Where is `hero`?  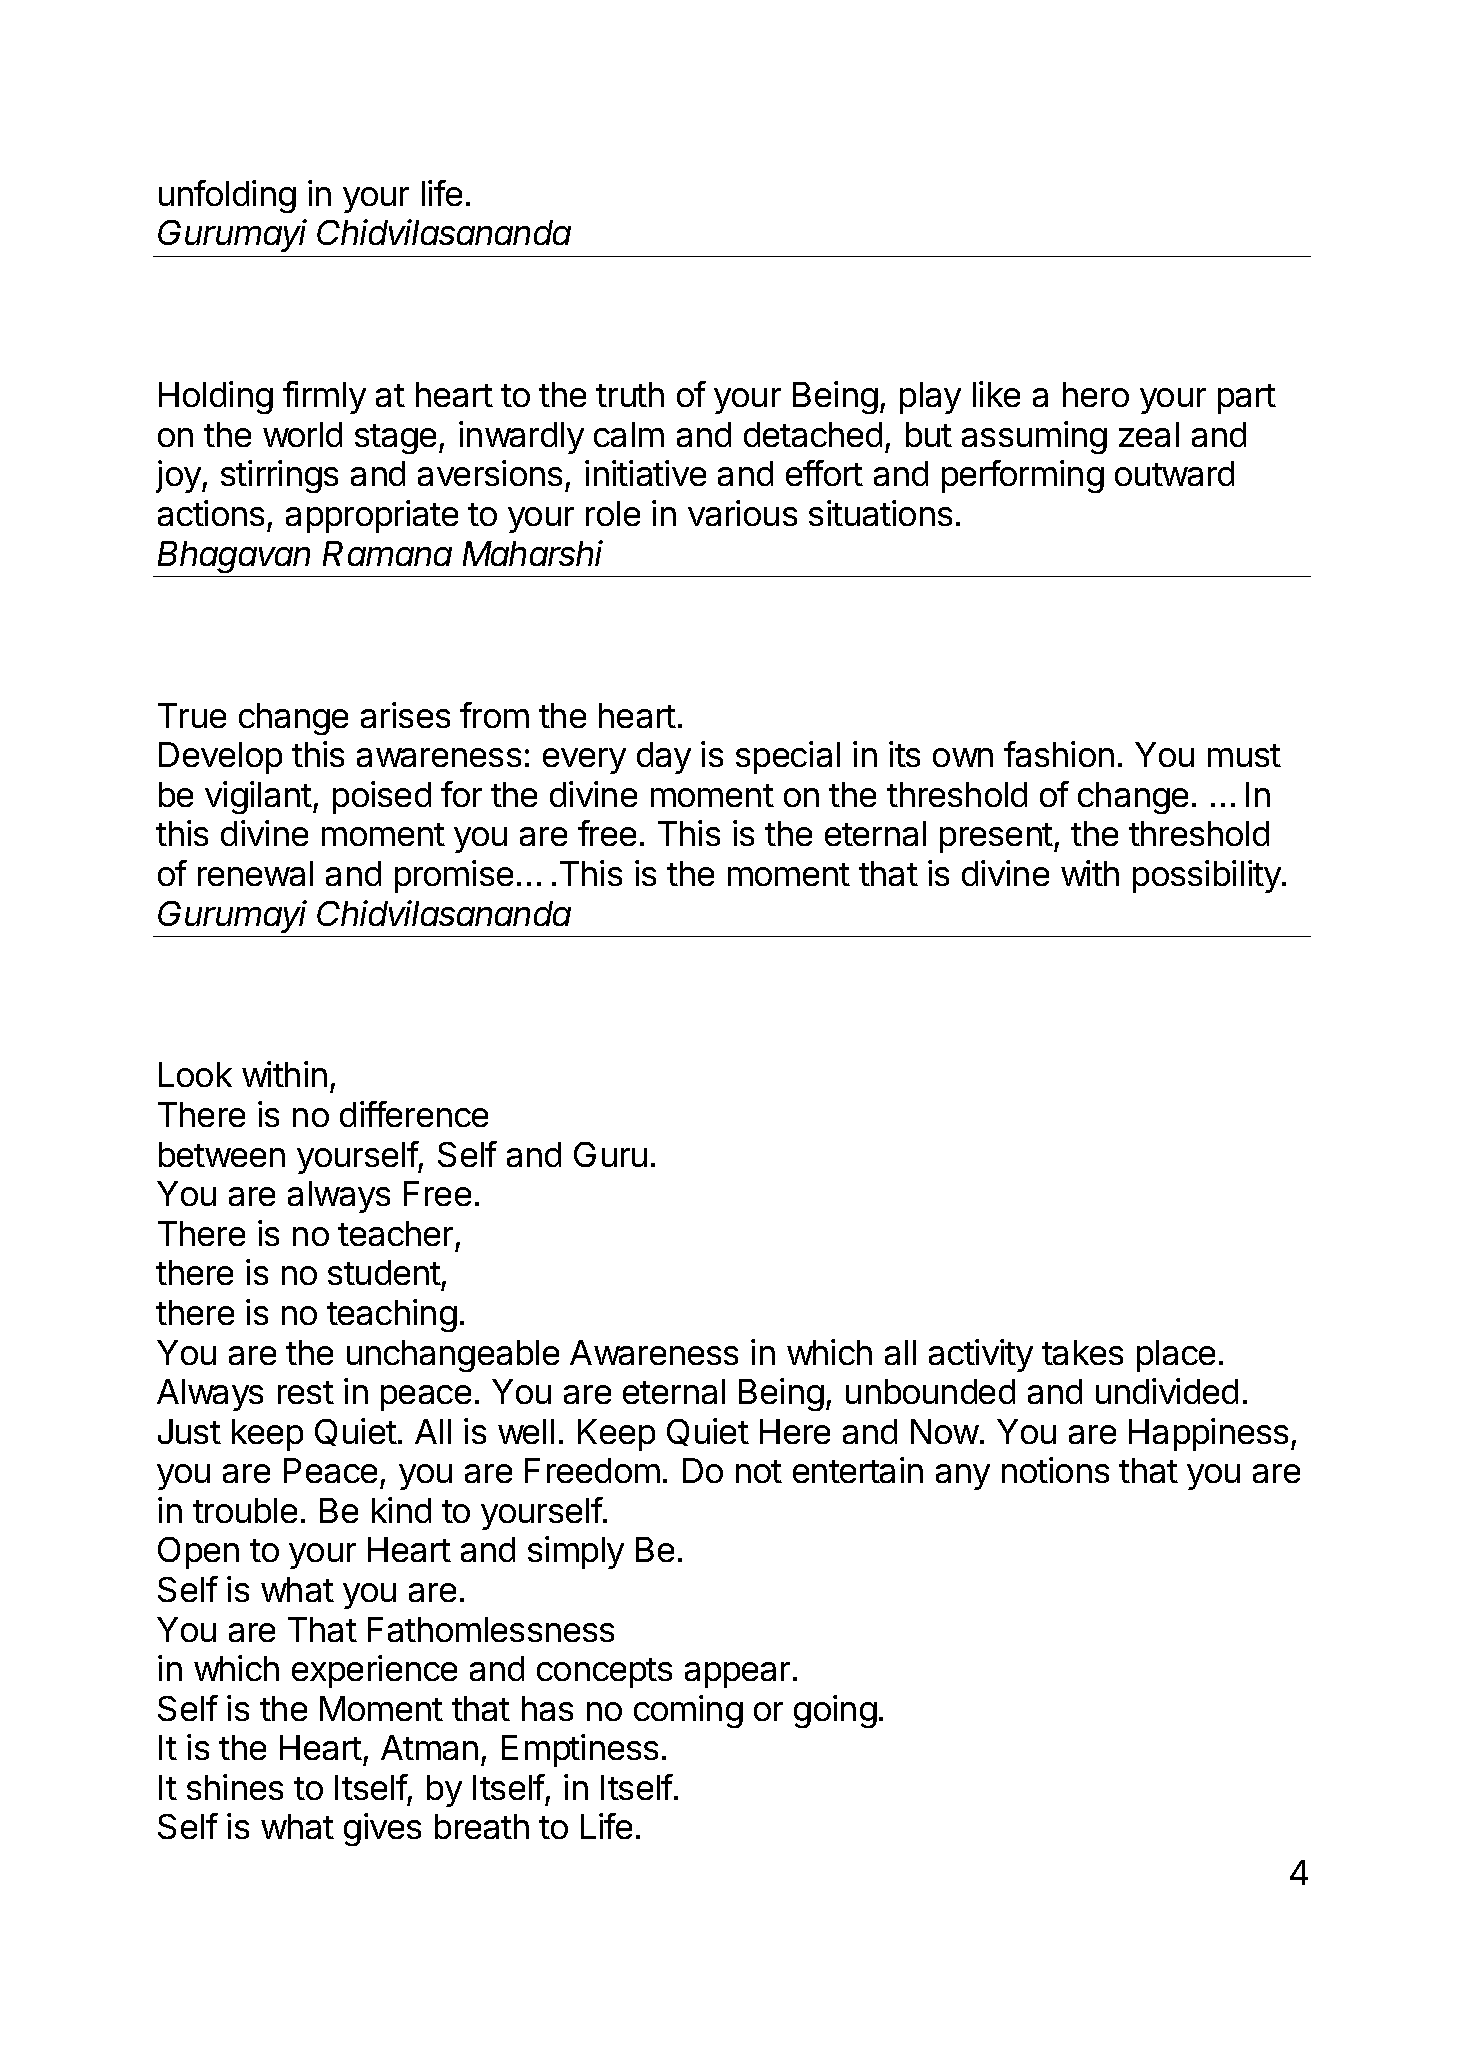 hero is located at coordinates (1096, 394).
